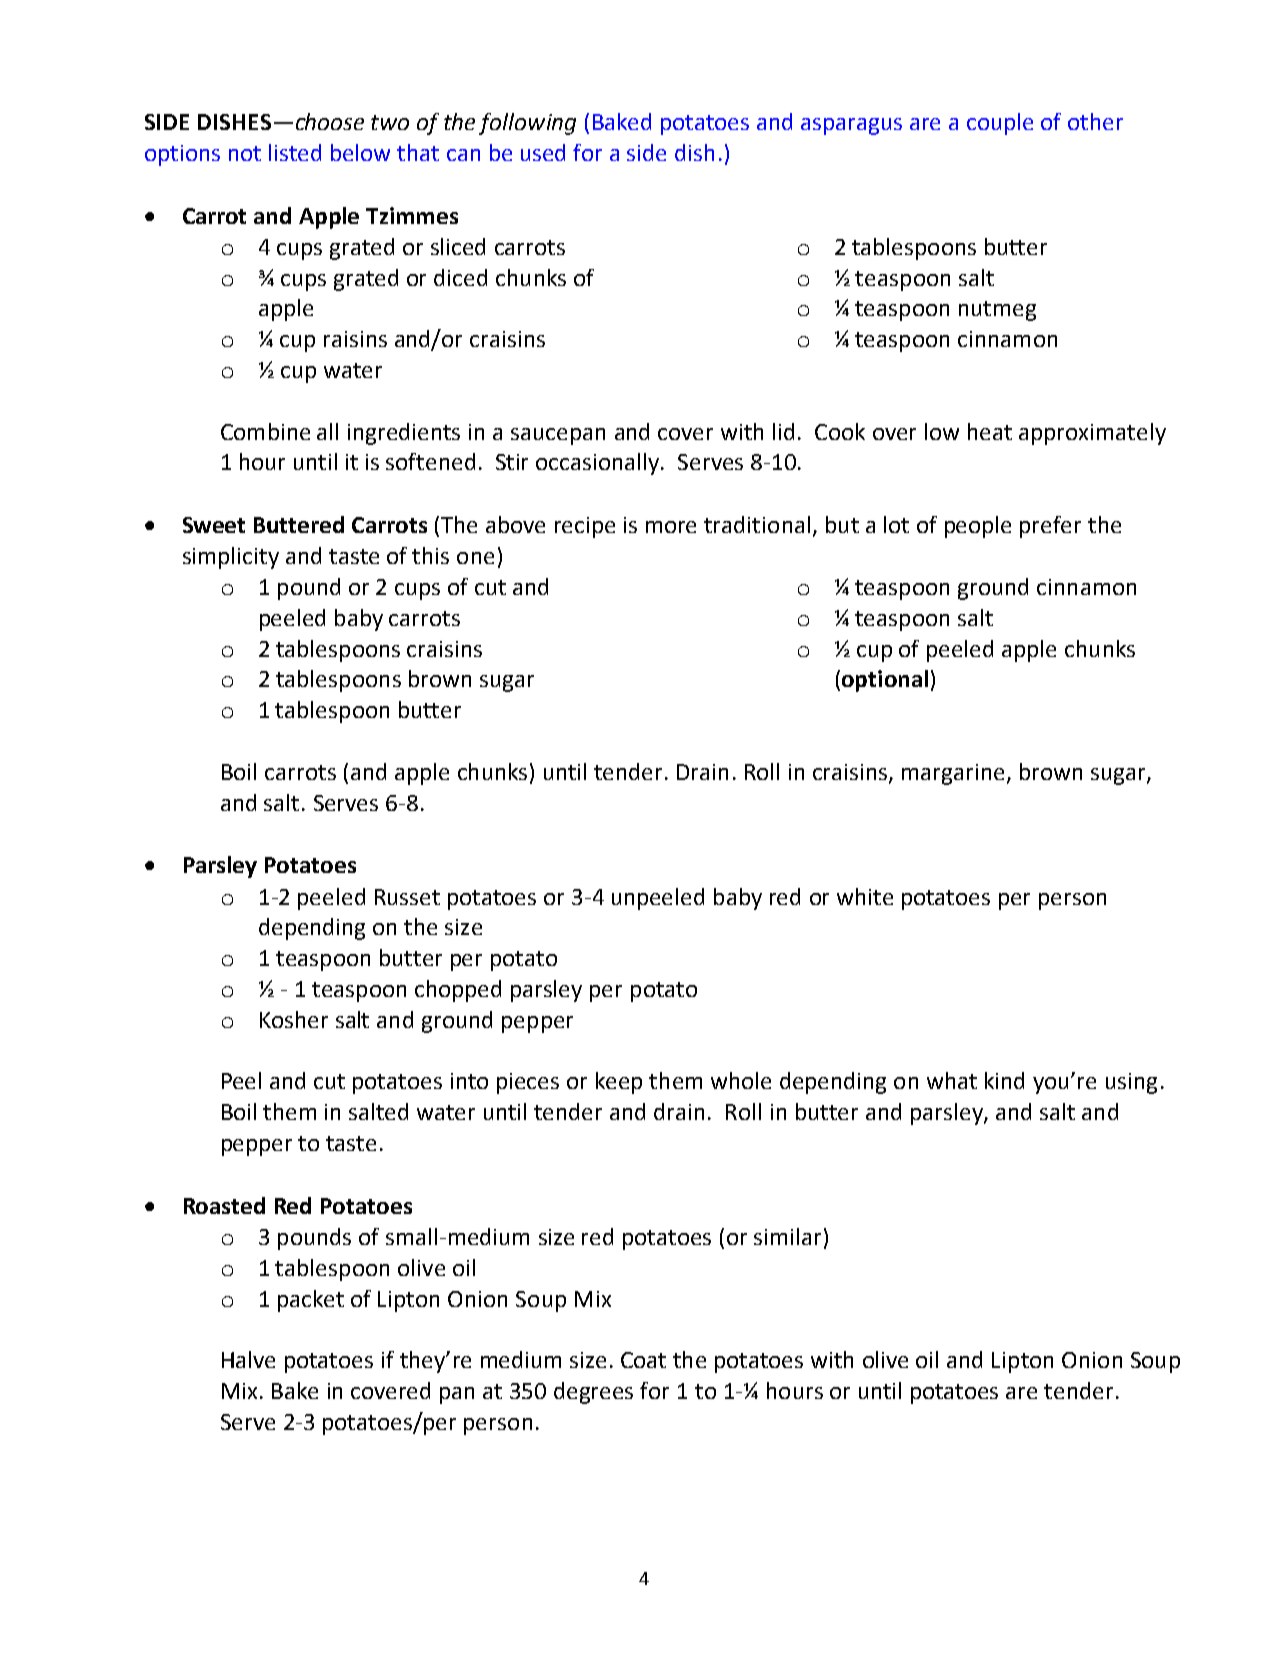 The width and height of the image is (1288, 1666). I want to click on Russet, so click(407, 897).
